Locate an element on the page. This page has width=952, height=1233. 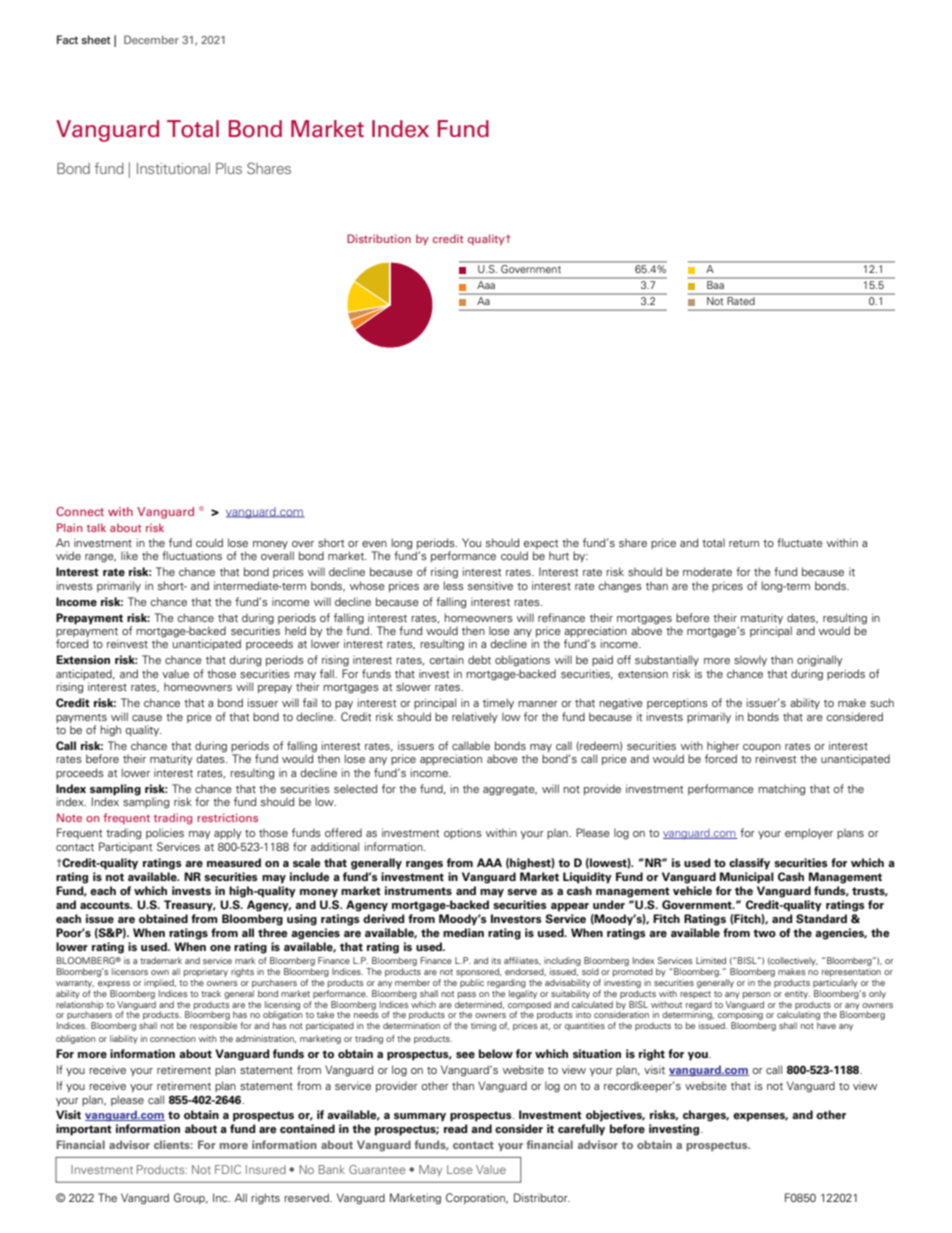
sensitive is located at coordinates (490, 585).
